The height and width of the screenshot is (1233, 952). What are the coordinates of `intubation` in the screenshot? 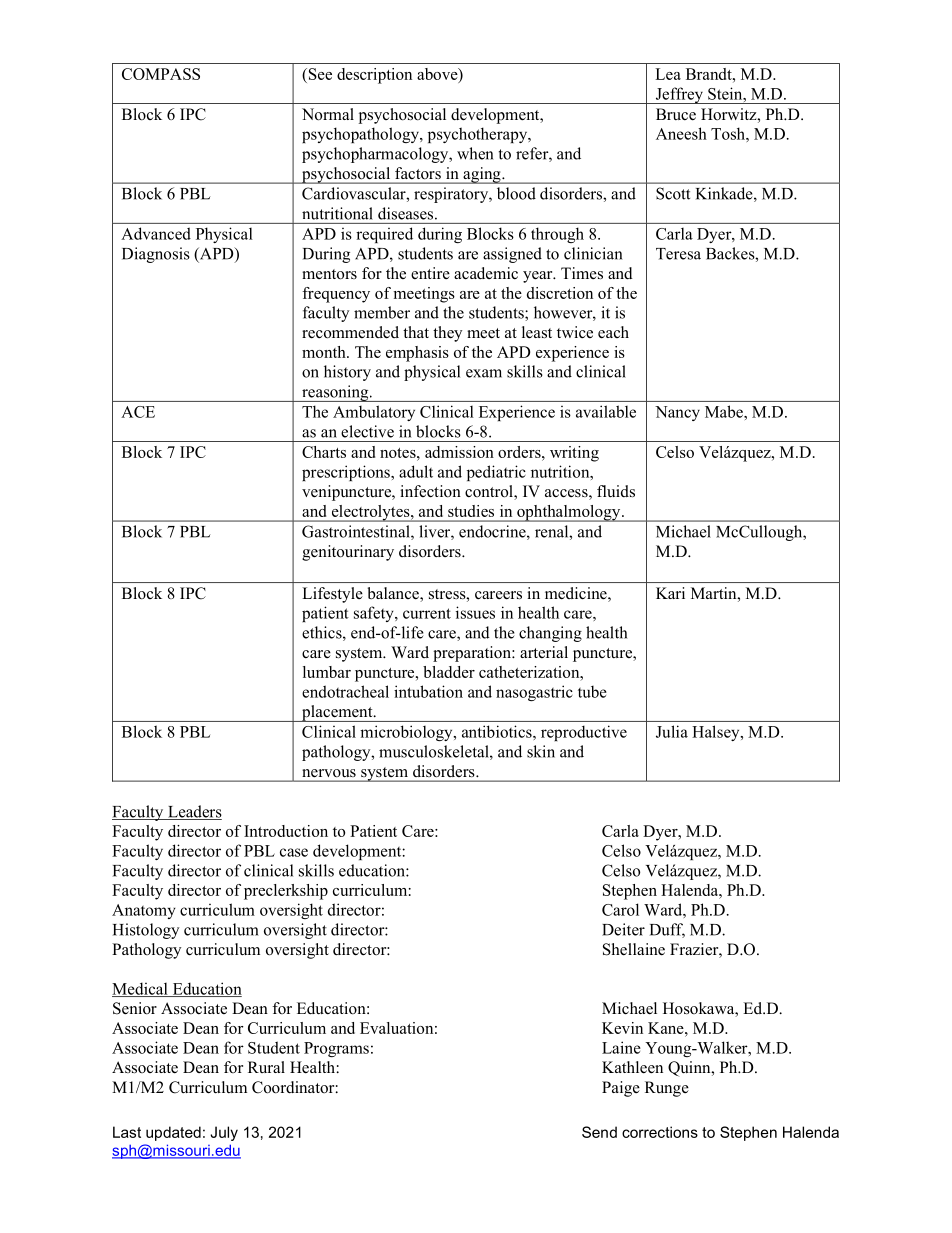 It's located at (428, 691).
